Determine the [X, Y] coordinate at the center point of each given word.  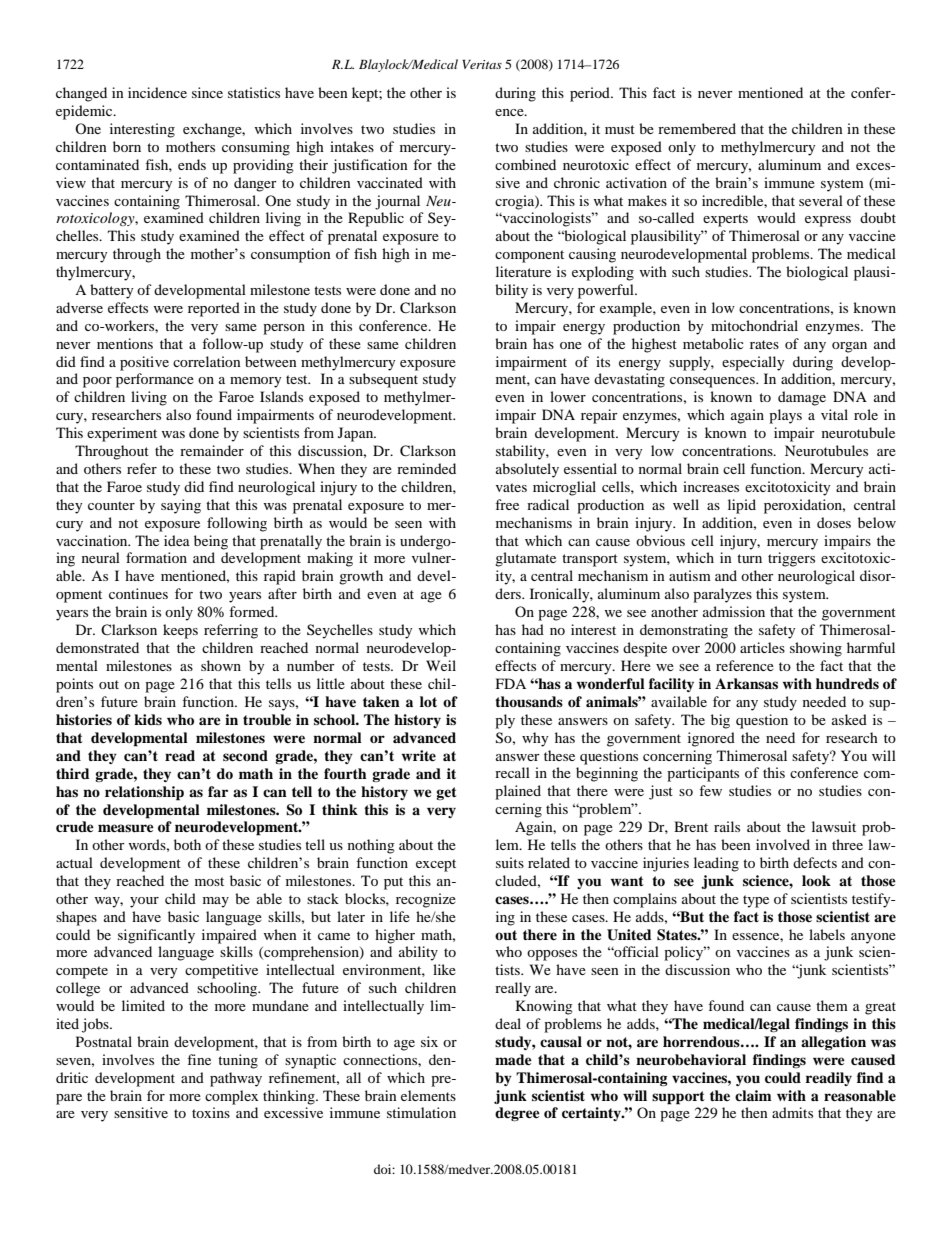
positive [144, 363]
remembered [697, 128]
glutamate [525, 559]
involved [783, 844]
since [207, 92]
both [187, 844]
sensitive [141, 1112]
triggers [791, 559]
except [436, 865]
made [513, 1059]
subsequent [383, 380]
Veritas [482, 64]
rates [764, 344]
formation [156, 557]
